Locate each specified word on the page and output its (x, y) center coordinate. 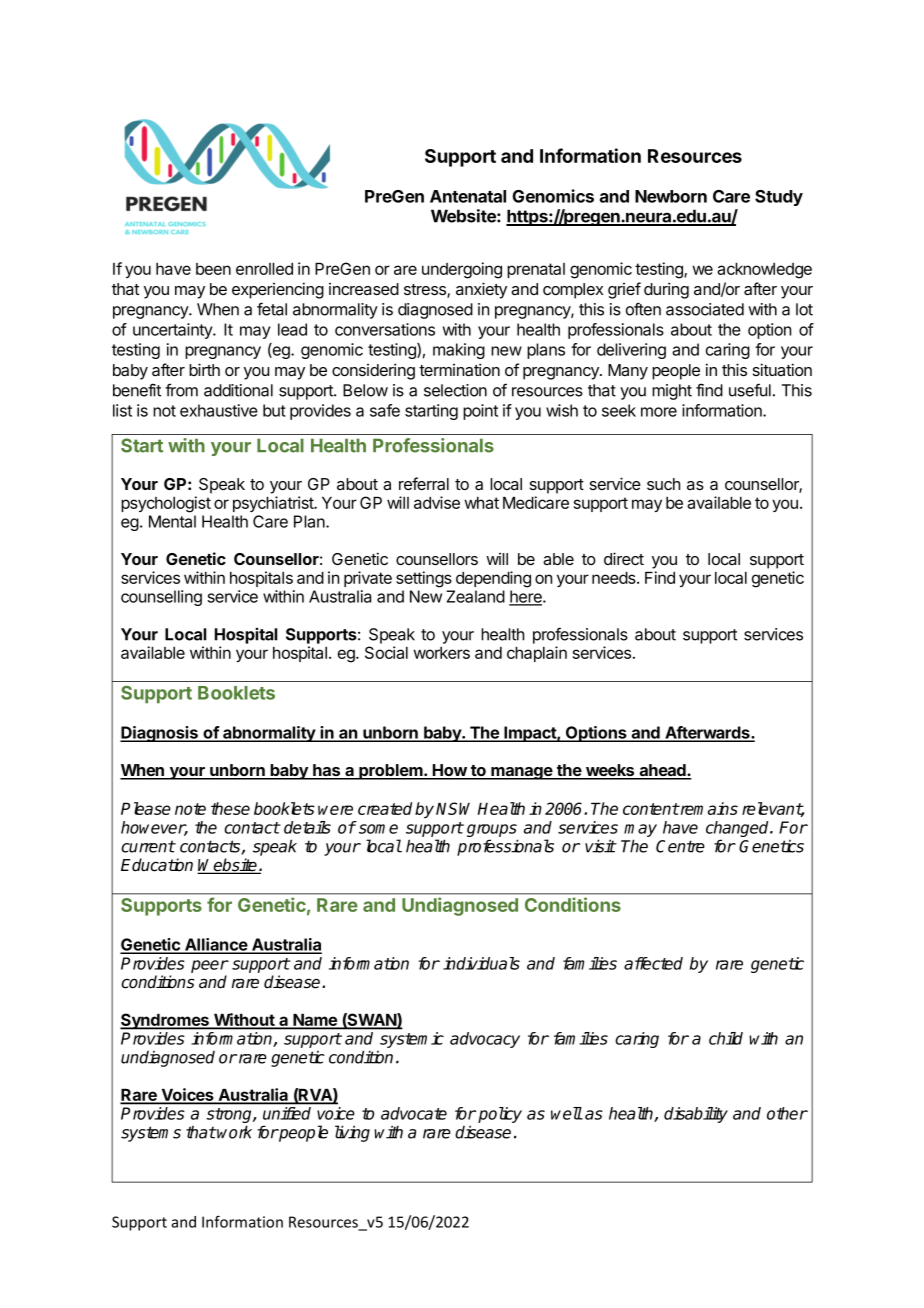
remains (708, 808)
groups (492, 832)
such (663, 484)
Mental (172, 521)
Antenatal (468, 196)
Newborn (671, 196)
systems (151, 1134)
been (213, 269)
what (481, 503)
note (190, 809)
